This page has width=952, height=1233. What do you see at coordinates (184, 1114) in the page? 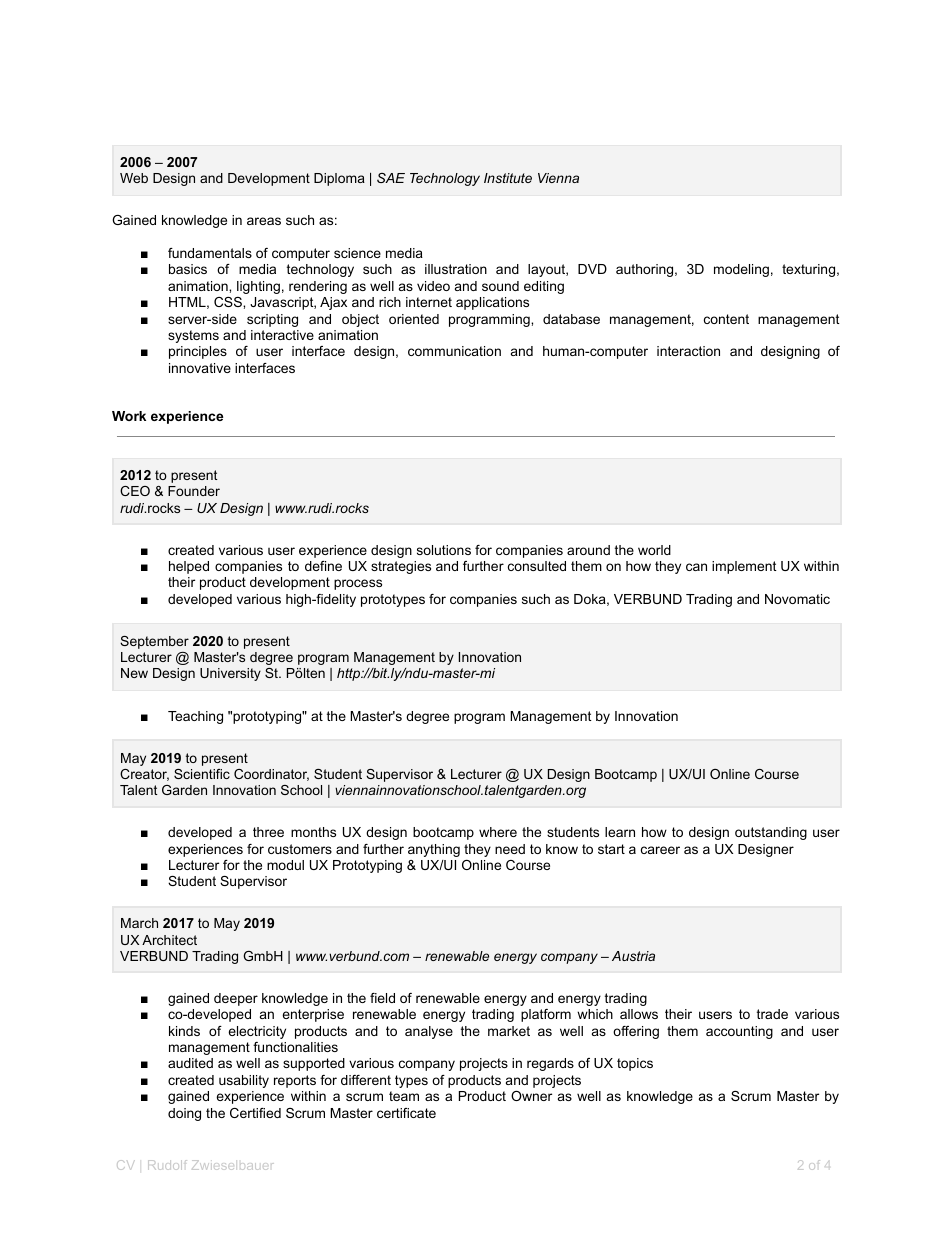
I see `doing` at bounding box center [184, 1114].
